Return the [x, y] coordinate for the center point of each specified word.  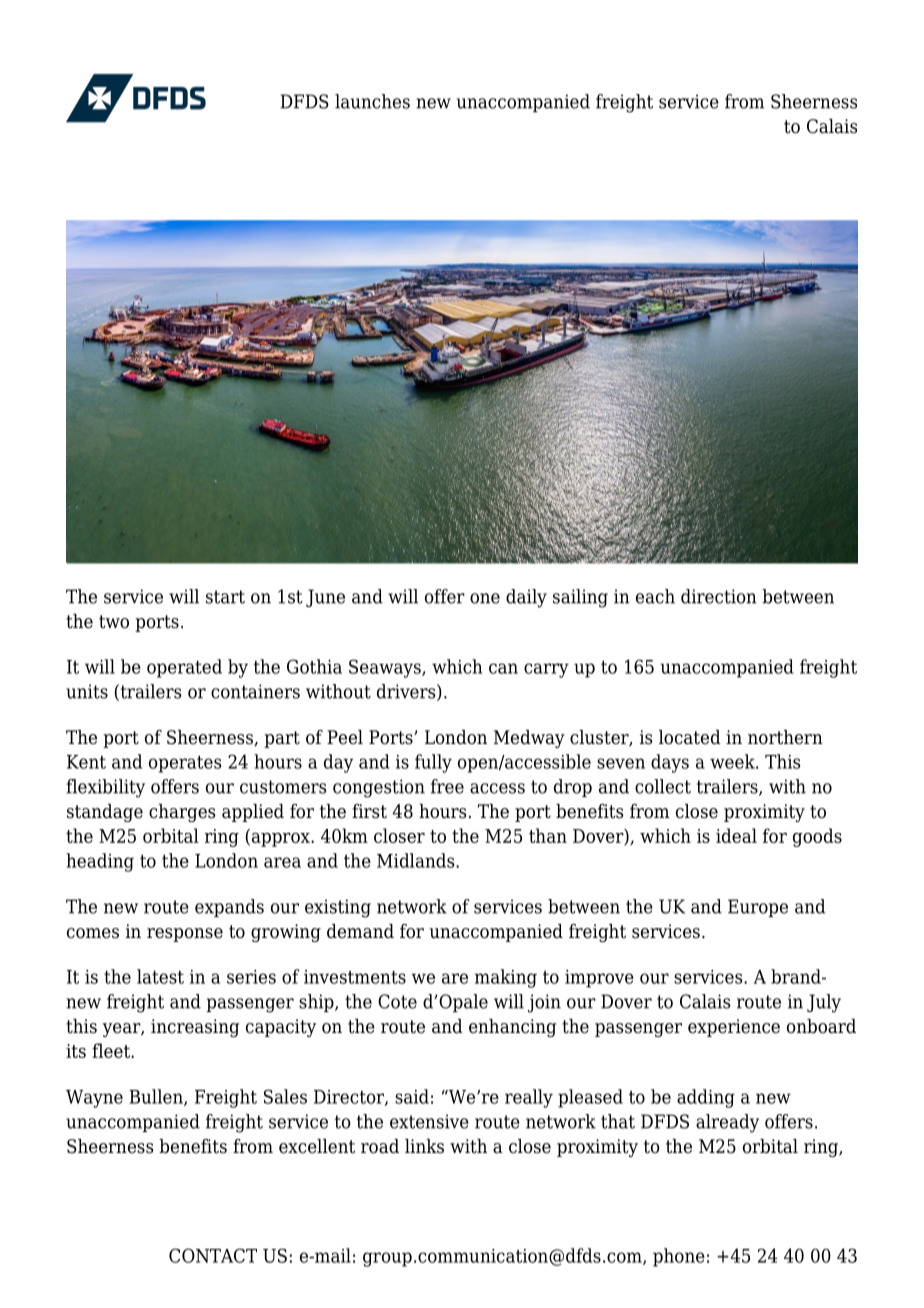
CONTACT [213, 1255]
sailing [580, 598]
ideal [736, 835]
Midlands [417, 860]
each [655, 596]
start [225, 597]
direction [719, 596]
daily [526, 598]
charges [182, 813]
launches [372, 101]
